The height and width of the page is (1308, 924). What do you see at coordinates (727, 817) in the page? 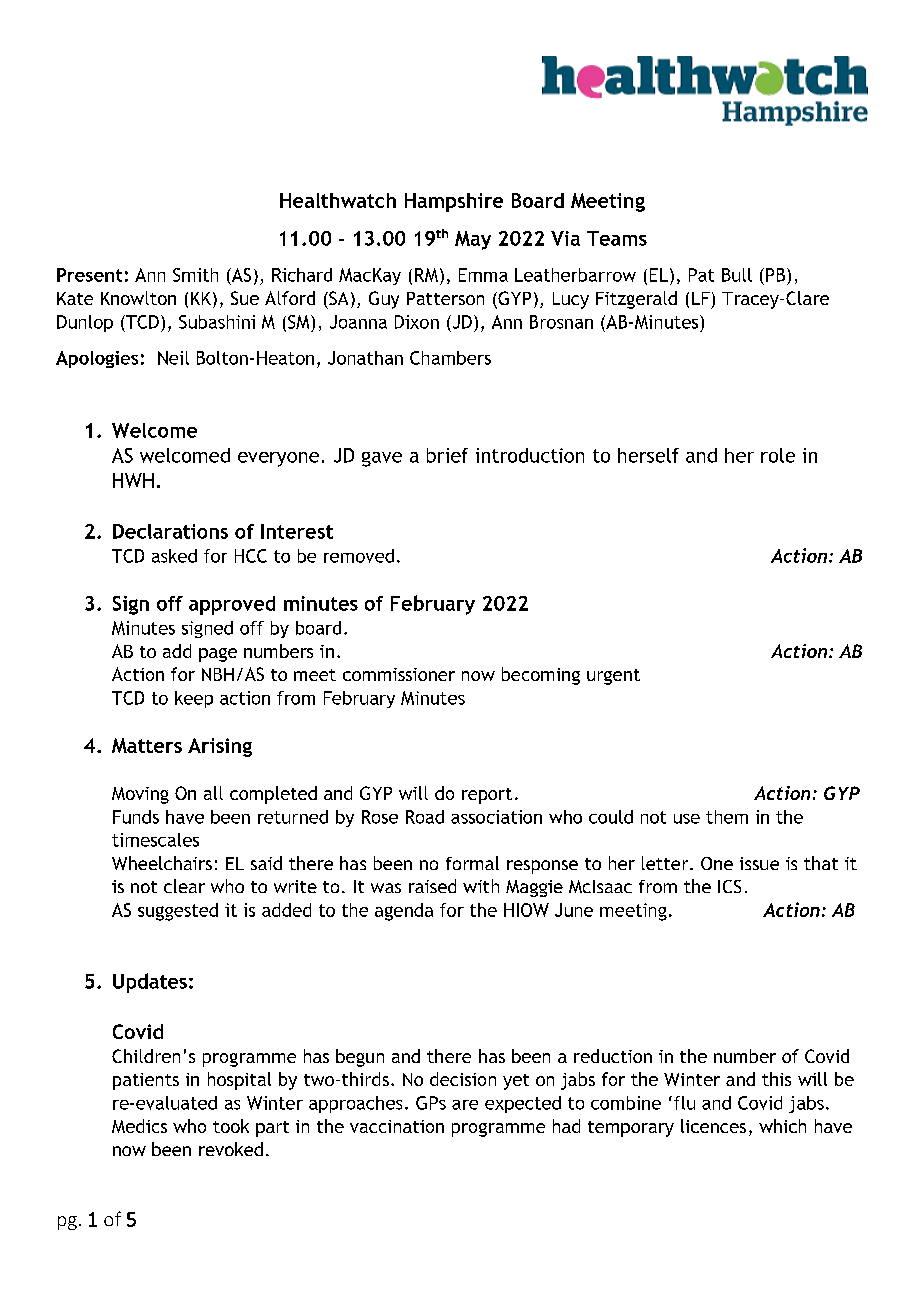
I see `them` at bounding box center [727, 817].
